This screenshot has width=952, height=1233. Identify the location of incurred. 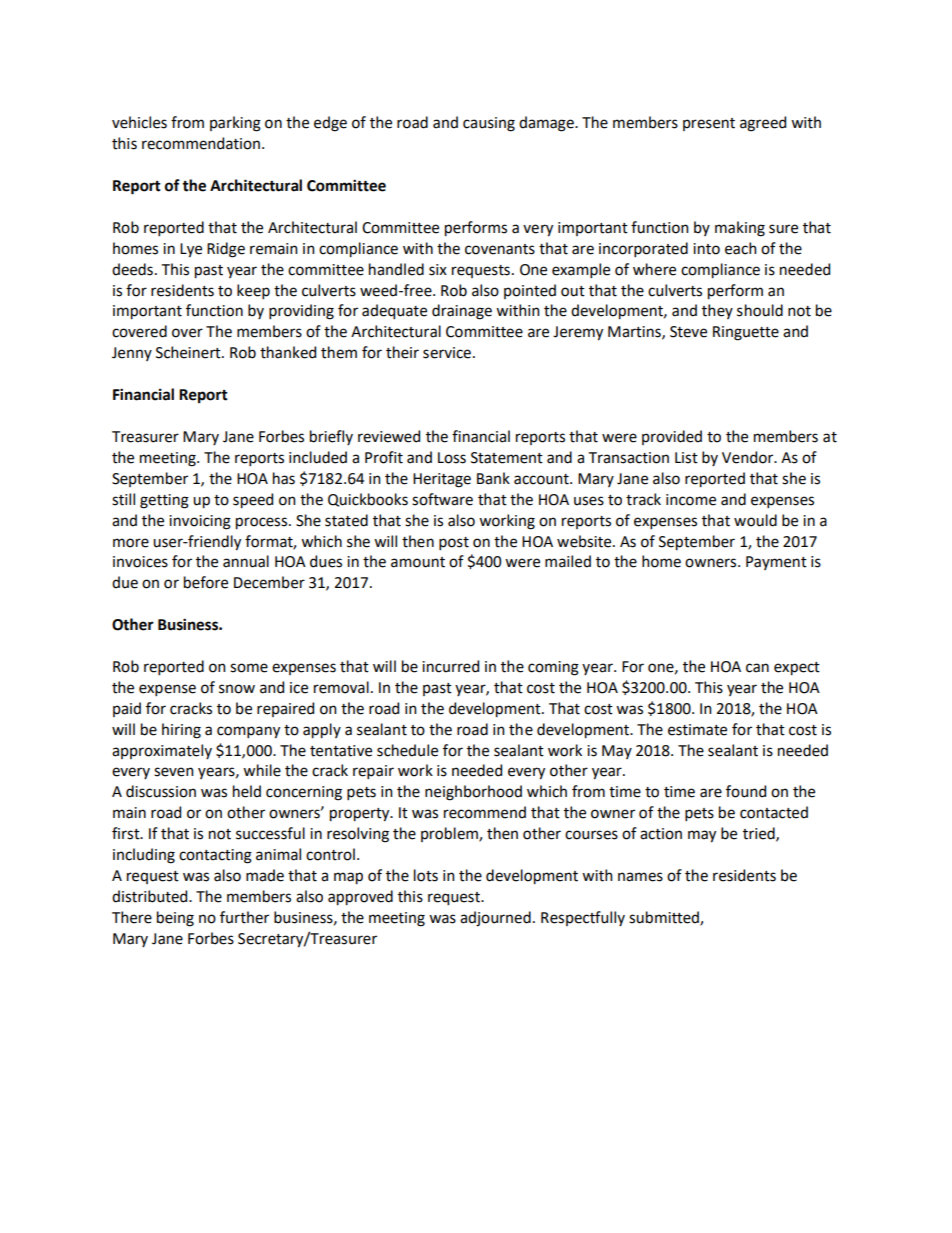
(450, 666).
